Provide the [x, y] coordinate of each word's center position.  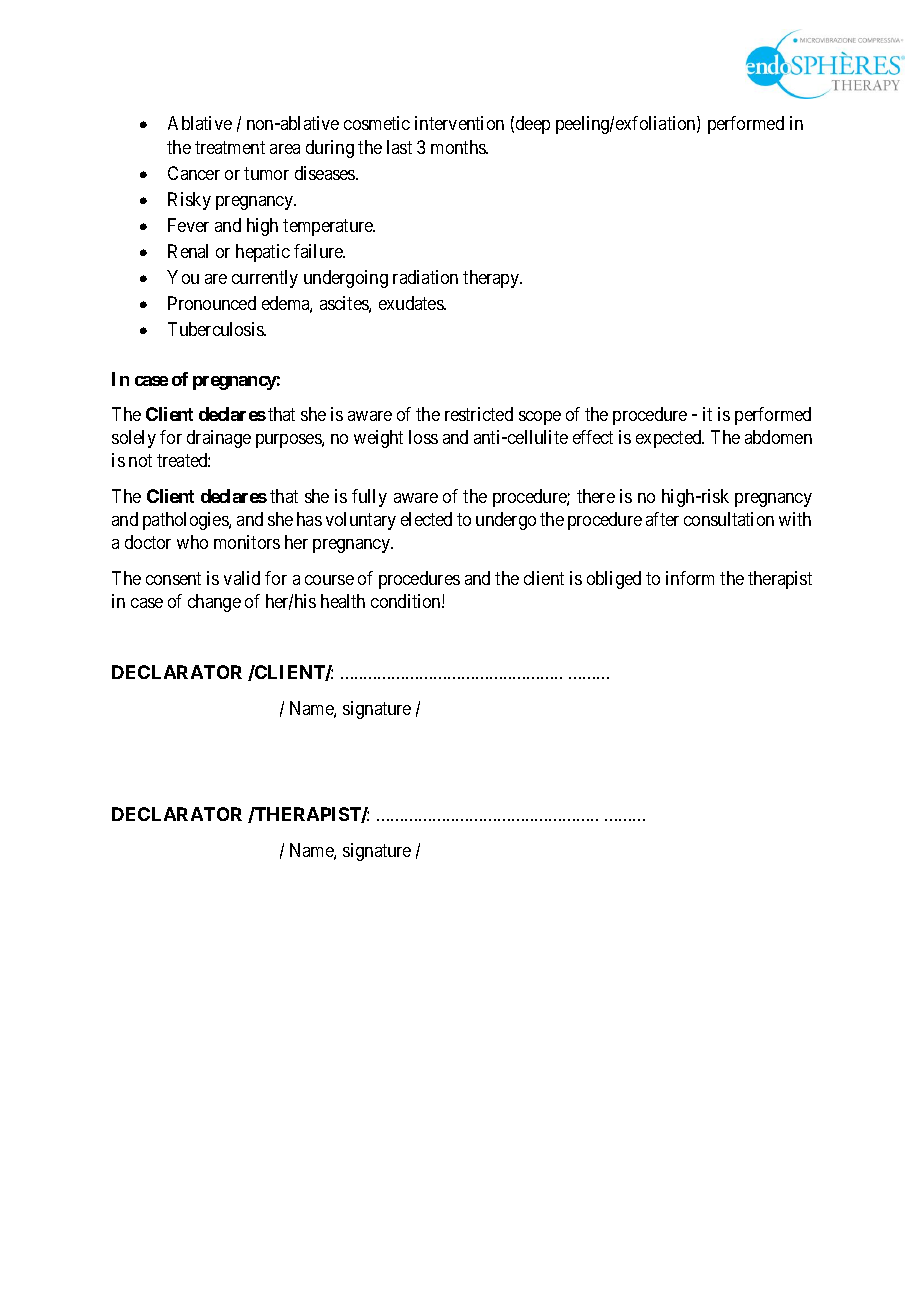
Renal [188, 251]
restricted [479, 414]
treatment [230, 148]
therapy [492, 279]
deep [533, 125]
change [214, 603]
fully [369, 498]
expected [670, 439]
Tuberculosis [216, 329]
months [459, 147]
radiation [425, 277]
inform [690, 578]
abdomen [778, 437]
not [140, 461]
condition [407, 601]
